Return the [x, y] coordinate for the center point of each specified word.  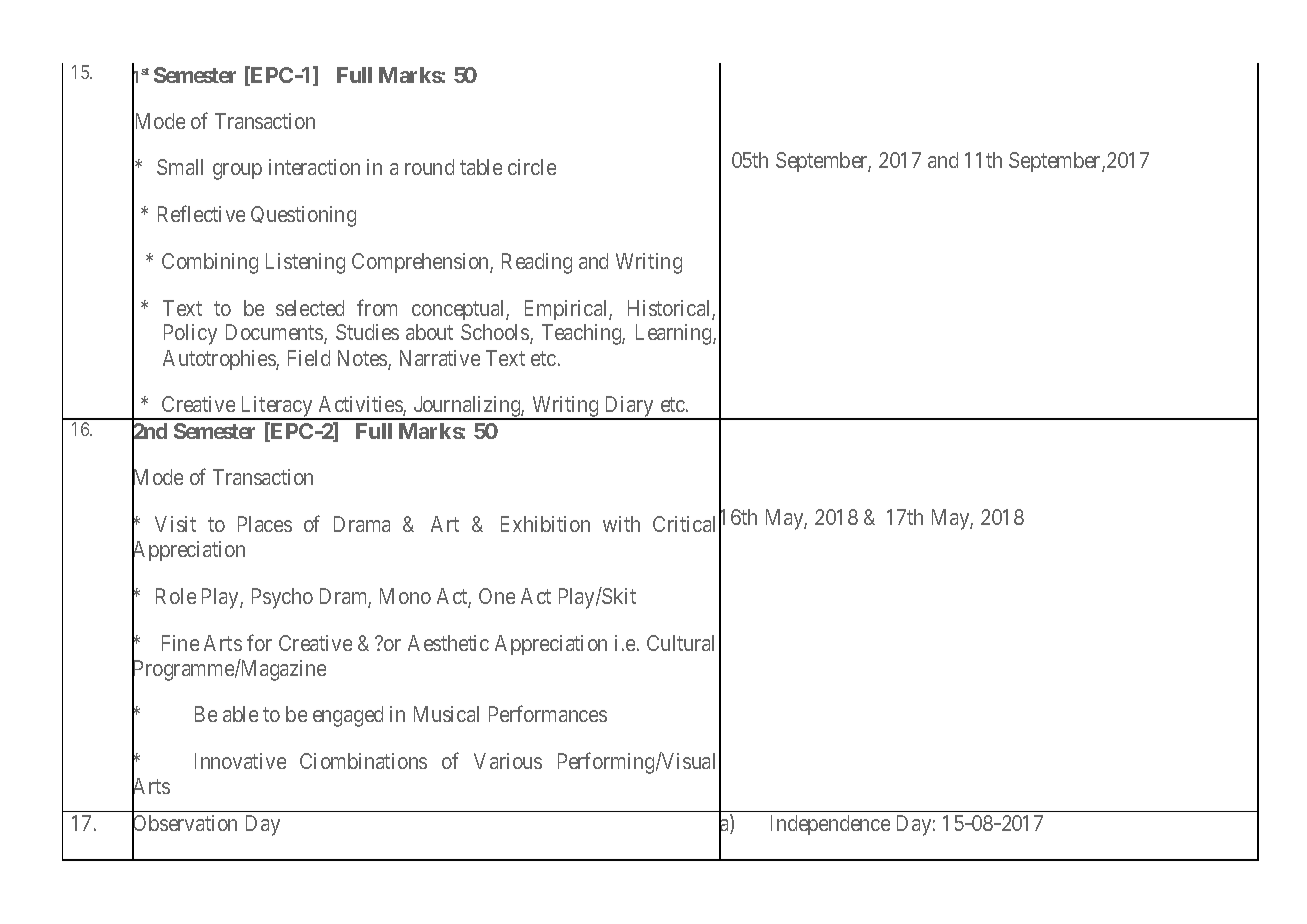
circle [532, 167]
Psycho [282, 598]
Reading [537, 263]
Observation [184, 824]
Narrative [440, 358]
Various [508, 761]
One [497, 596]
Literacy [276, 408]
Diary [629, 408]
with [621, 524]
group [237, 171]
